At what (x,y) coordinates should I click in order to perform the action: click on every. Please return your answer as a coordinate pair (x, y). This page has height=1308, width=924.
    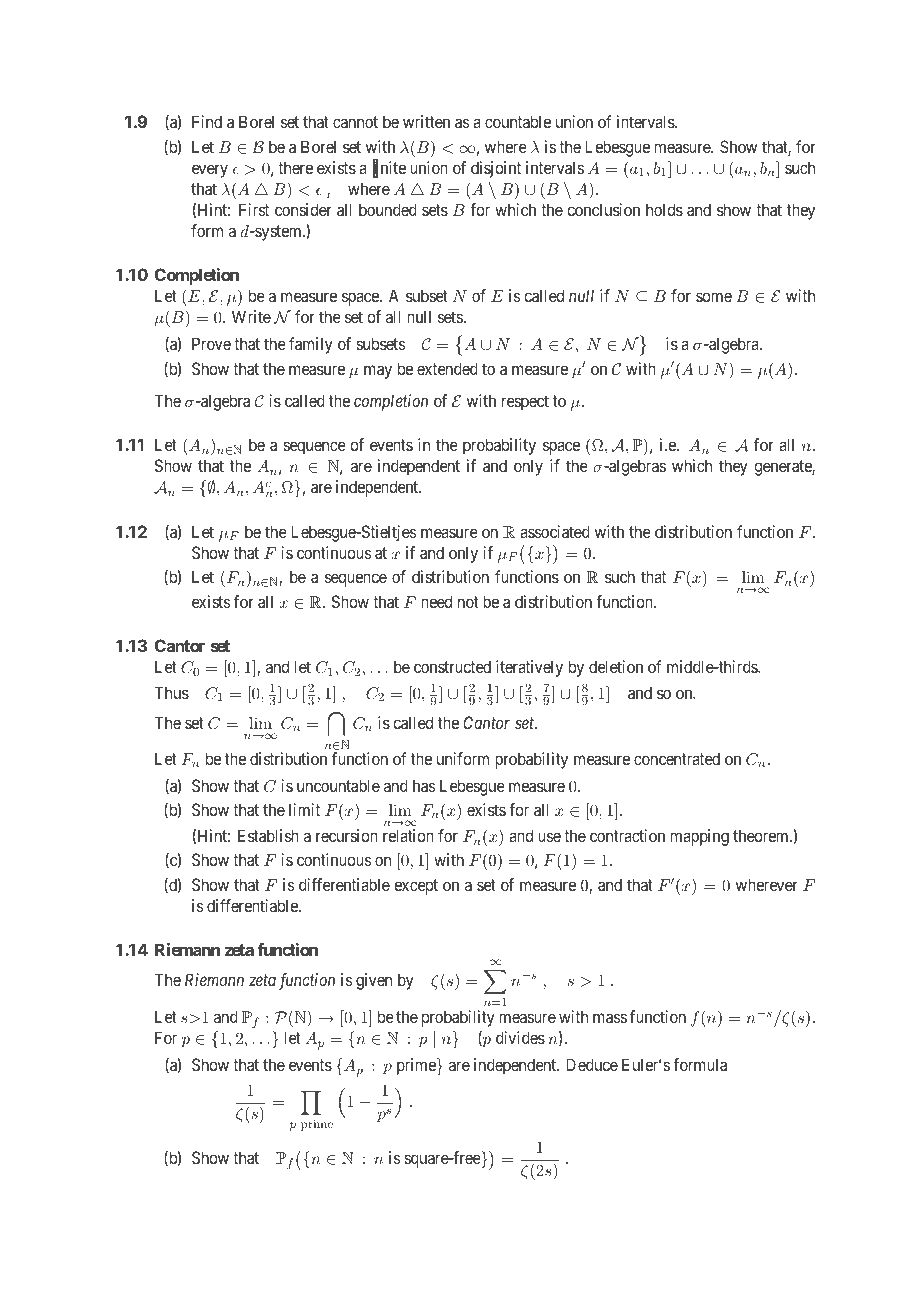
    Looking at the image, I should click on (210, 171).
